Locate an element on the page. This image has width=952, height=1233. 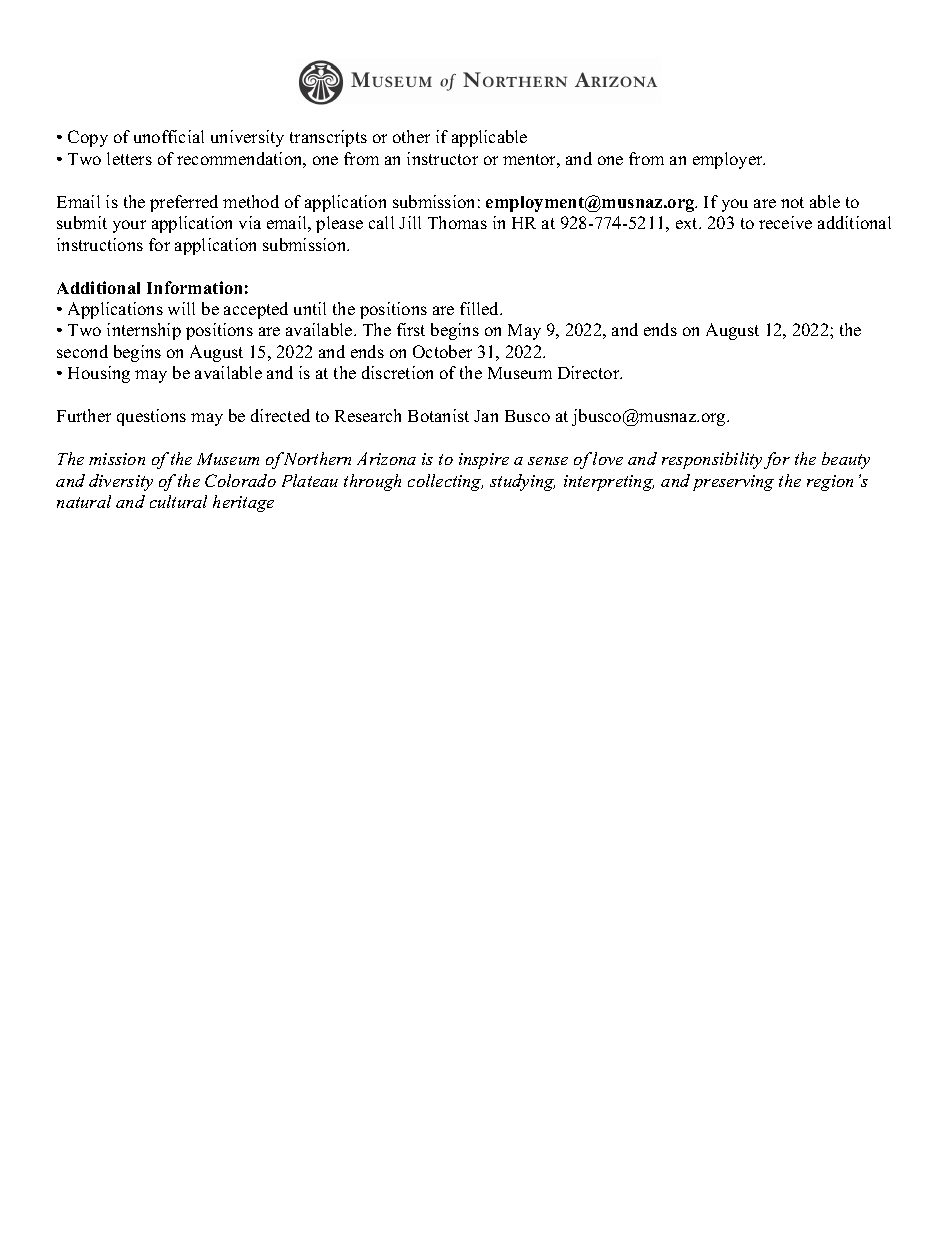
Director is located at coordinates (590, 372).
